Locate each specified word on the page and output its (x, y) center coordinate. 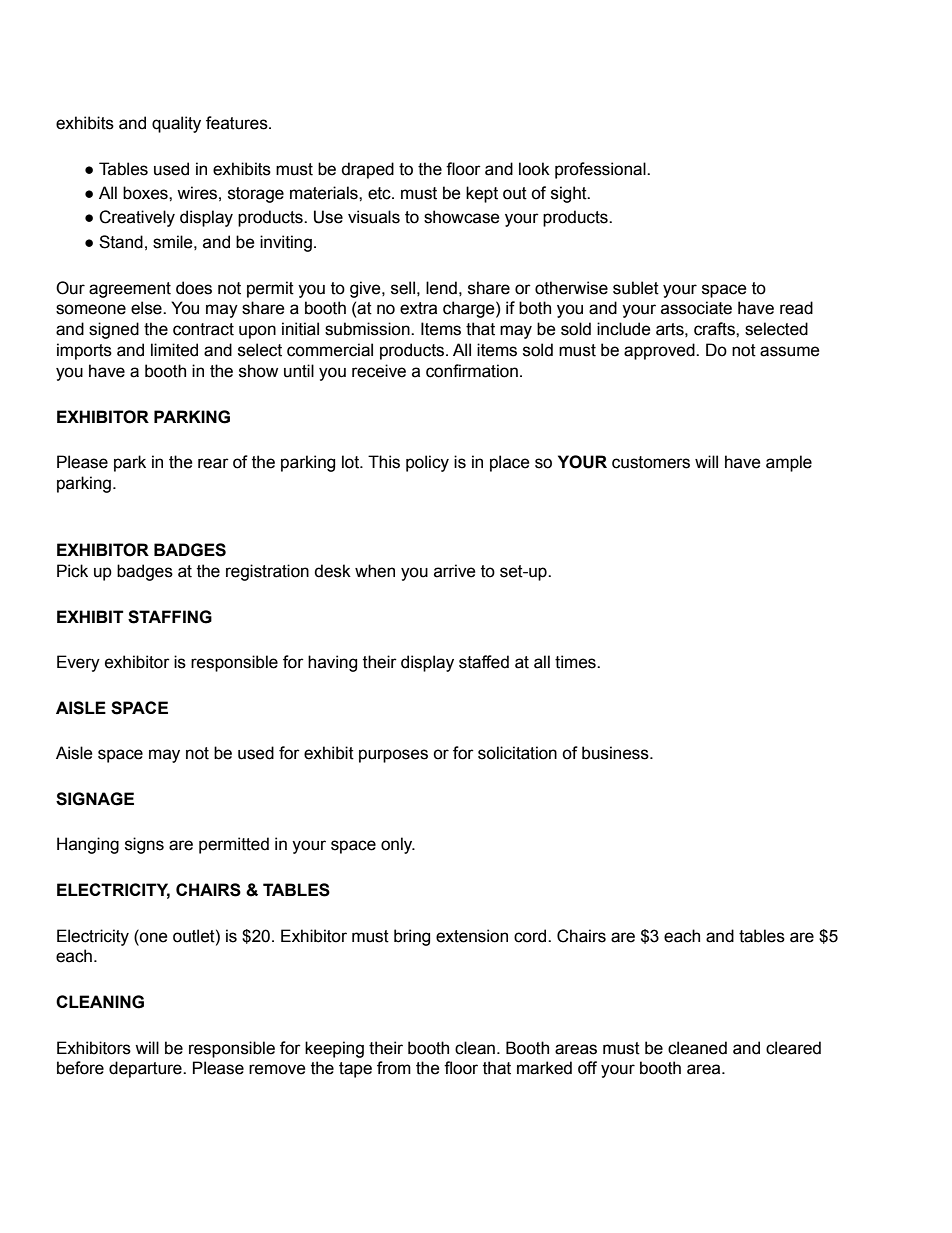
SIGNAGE (95, 799)
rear (213, 463)
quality (176, 124)
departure (146, 1069)
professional (601, 170)
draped (367, 170)
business (616, 753)
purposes (393, 756)
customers (651, 462)
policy (427, 463)
